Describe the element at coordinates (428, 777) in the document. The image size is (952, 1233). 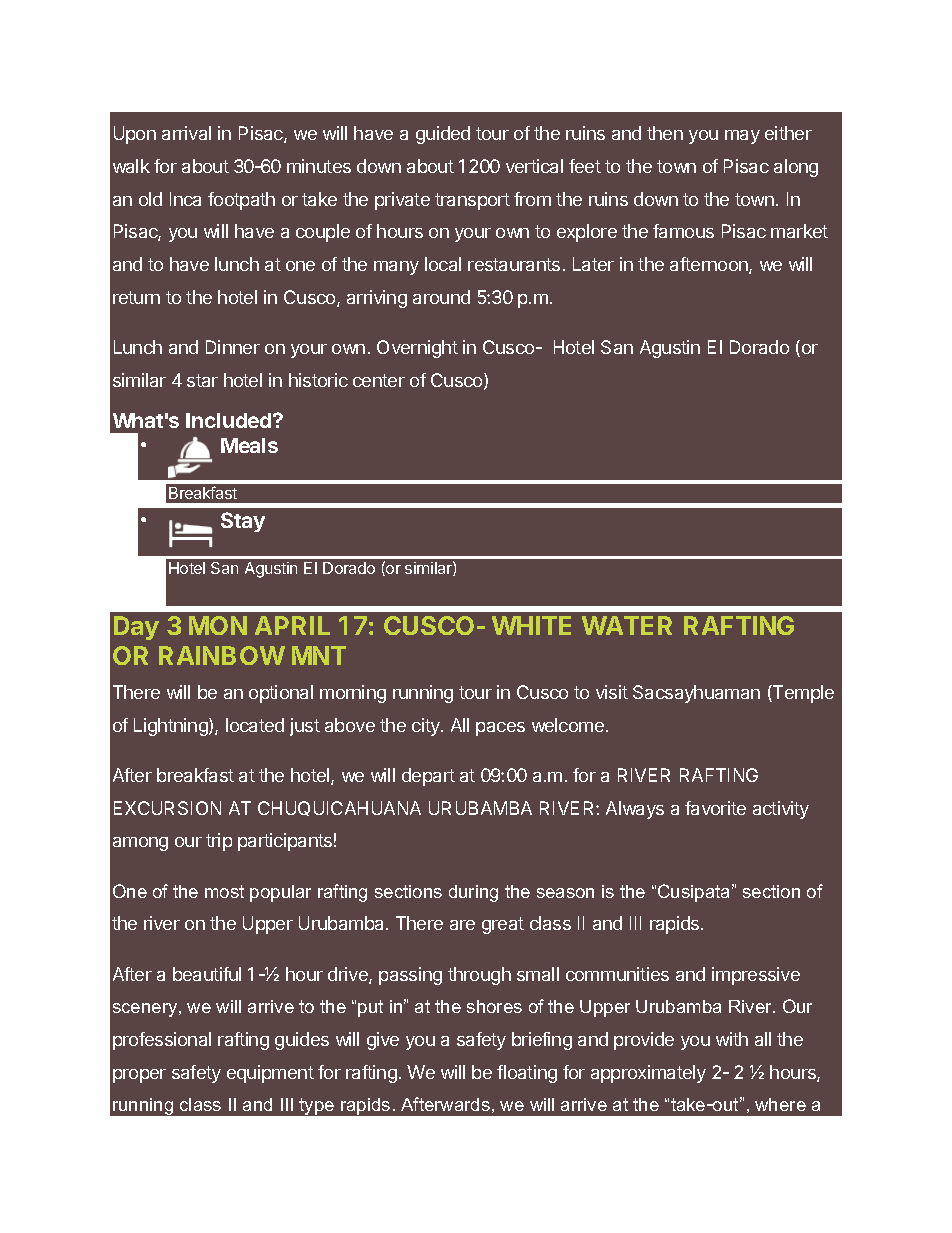
I see `depart` at that location.
